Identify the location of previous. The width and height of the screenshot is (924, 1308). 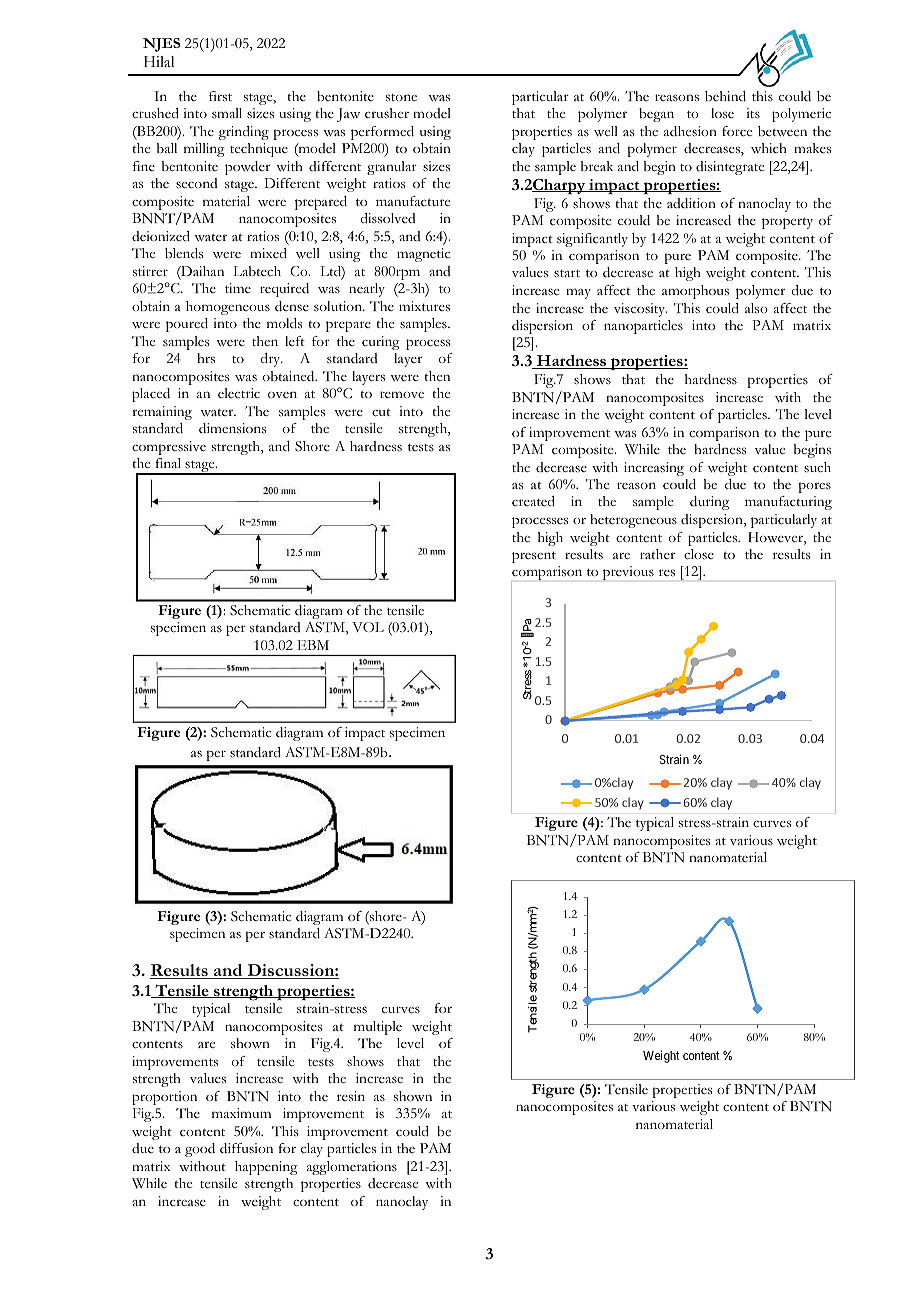
(628, 573).
